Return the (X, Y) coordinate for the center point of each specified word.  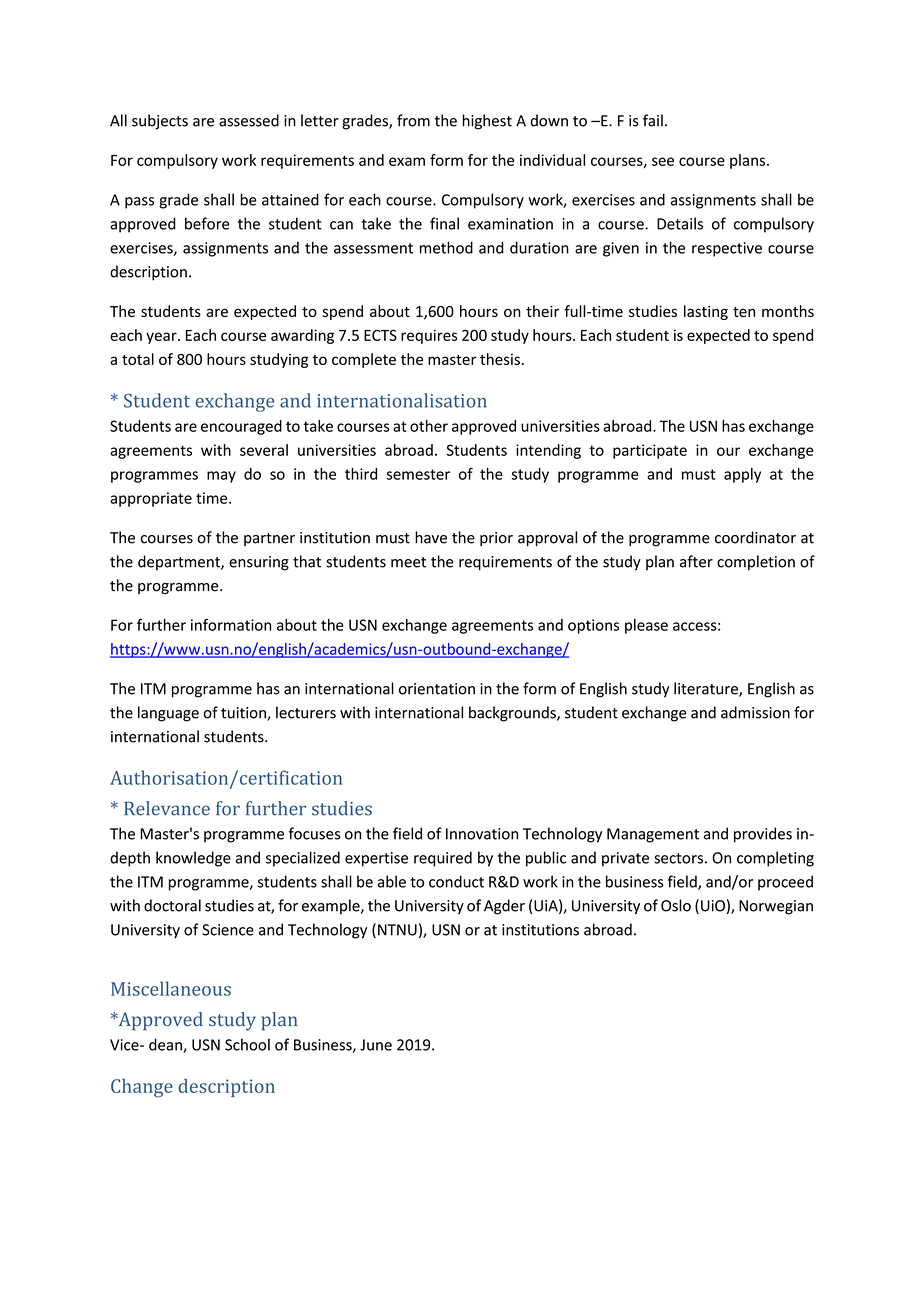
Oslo (676, 905)
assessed (249, 120)
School (247, 1044)
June (376, 1045)
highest (487, 122)
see (663, 161)
